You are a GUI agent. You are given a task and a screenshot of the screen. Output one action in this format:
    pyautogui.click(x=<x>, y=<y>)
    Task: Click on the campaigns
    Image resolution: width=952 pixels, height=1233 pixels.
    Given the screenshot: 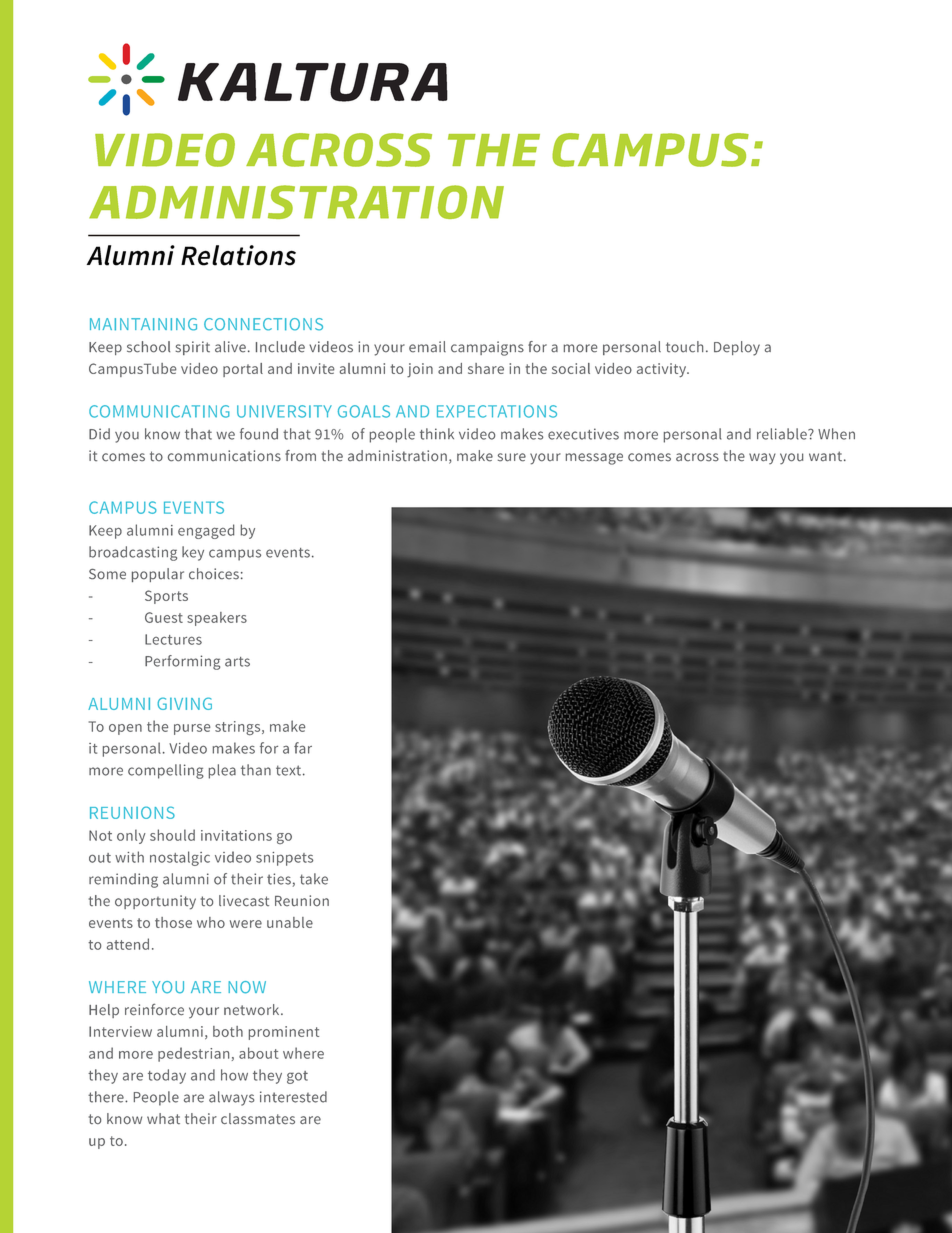 What is the action you would take?
    pyautogui.click(x=487, y=348)
